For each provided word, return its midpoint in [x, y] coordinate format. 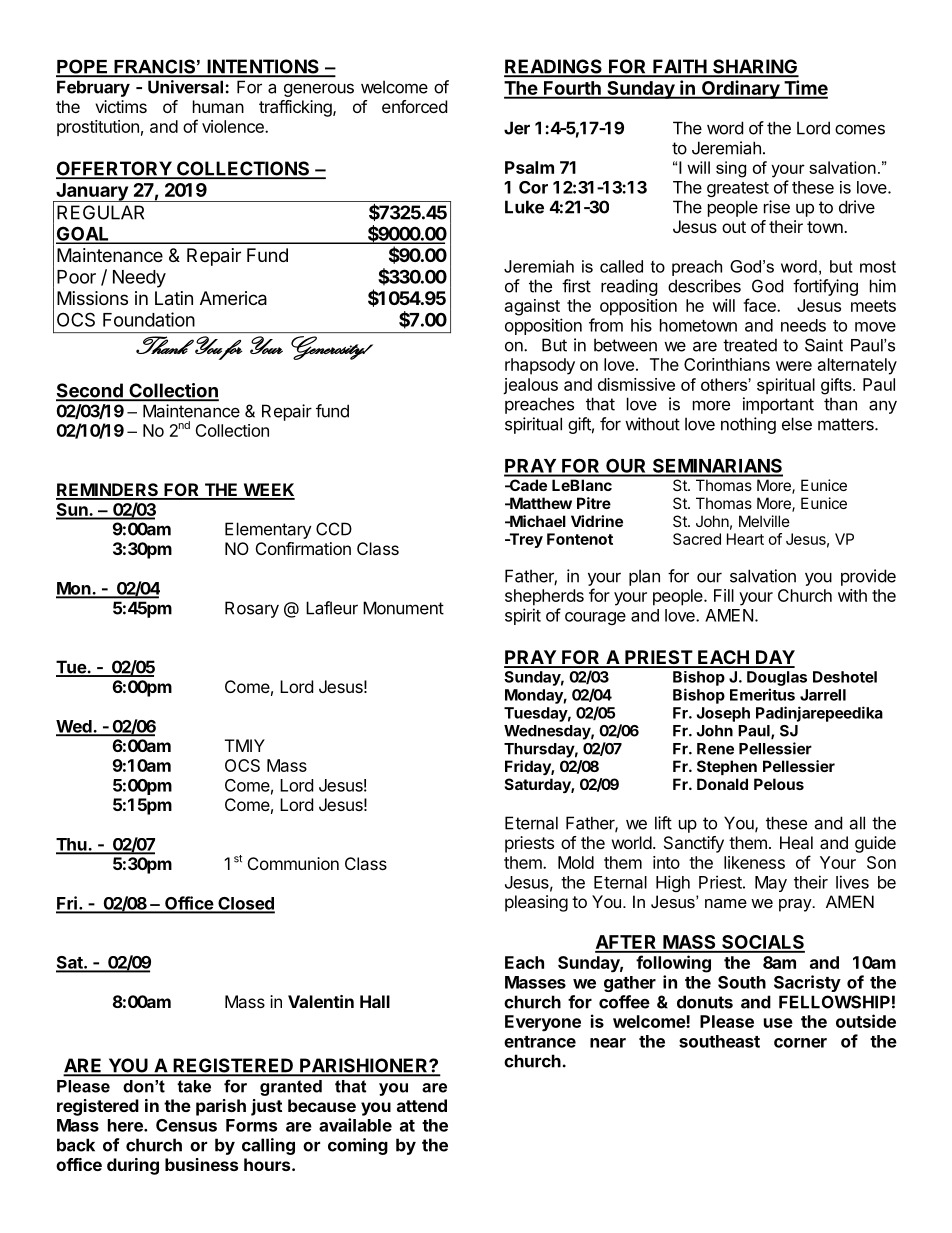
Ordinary [740, 89]
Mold [576, 862]
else [797, 424]
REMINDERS [108, 491]
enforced [414, 106]
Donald [722, 784]
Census [186, 1125]
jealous [530, 386]
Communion [293, 863]
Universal [185, 87]
